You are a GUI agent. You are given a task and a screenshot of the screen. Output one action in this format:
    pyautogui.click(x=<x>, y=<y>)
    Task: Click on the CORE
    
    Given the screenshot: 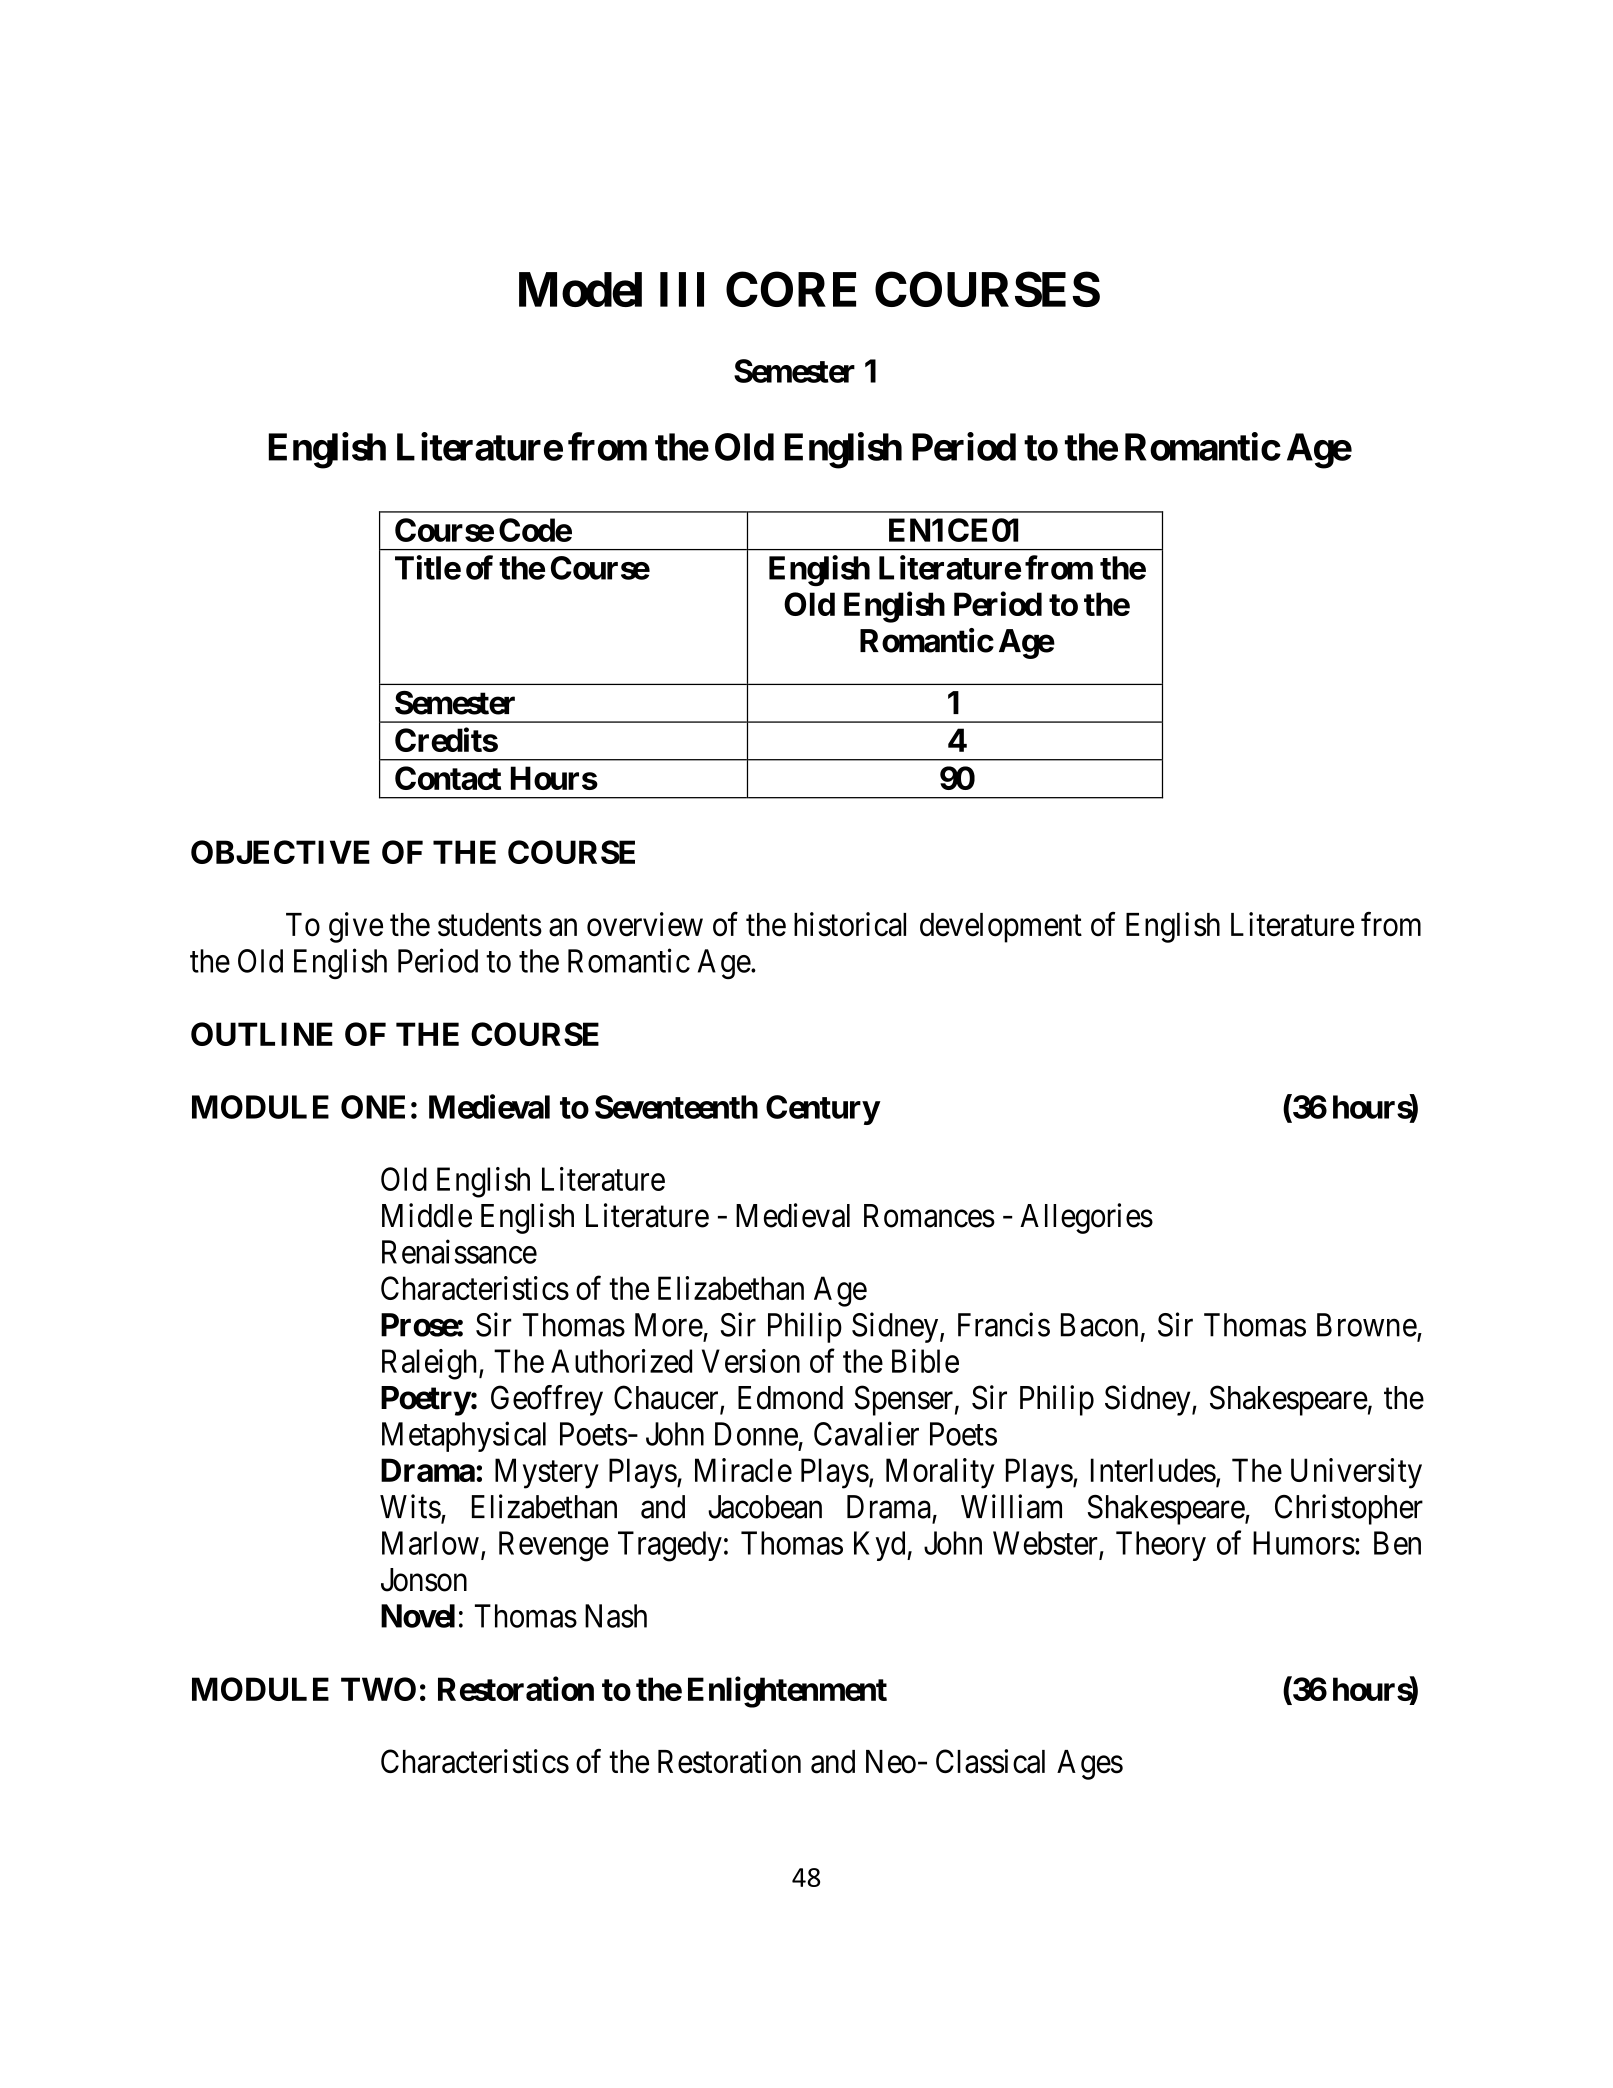 What is the action you would take?
    pyautogui.click(x=791, y=289)
